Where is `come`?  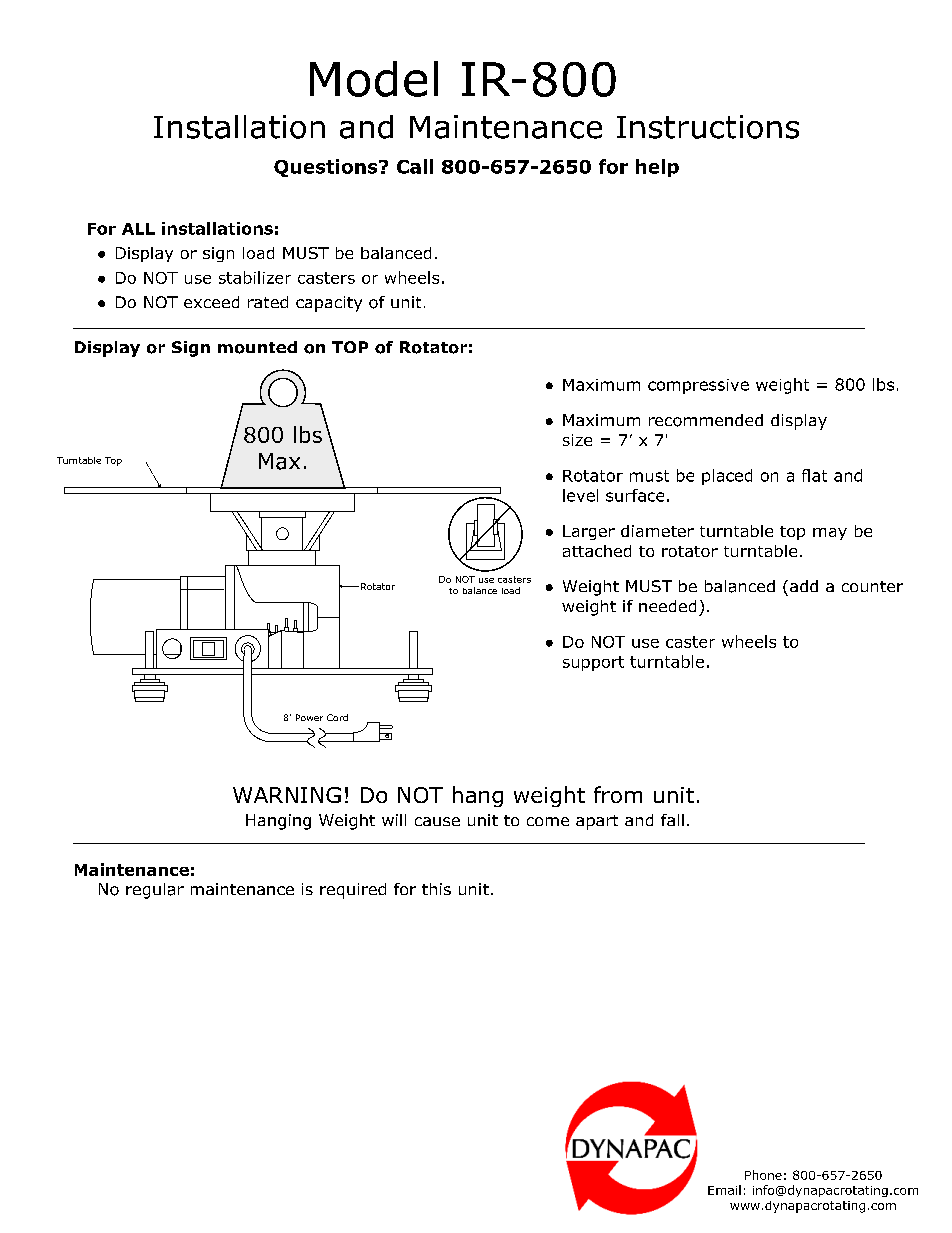
come is located at coordinates (548, 821).
